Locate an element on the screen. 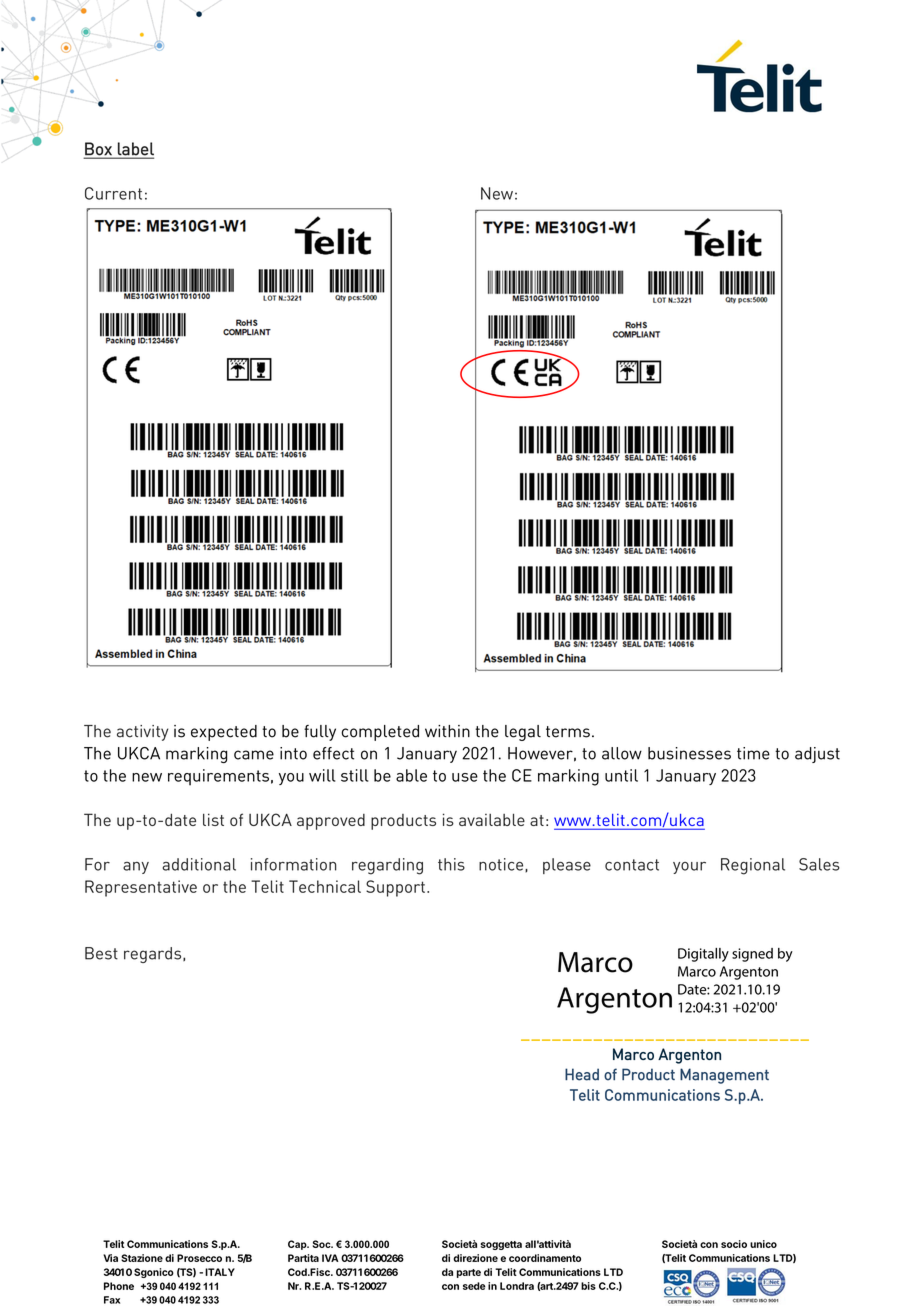  Regional is located at coordinates (753, 866).
